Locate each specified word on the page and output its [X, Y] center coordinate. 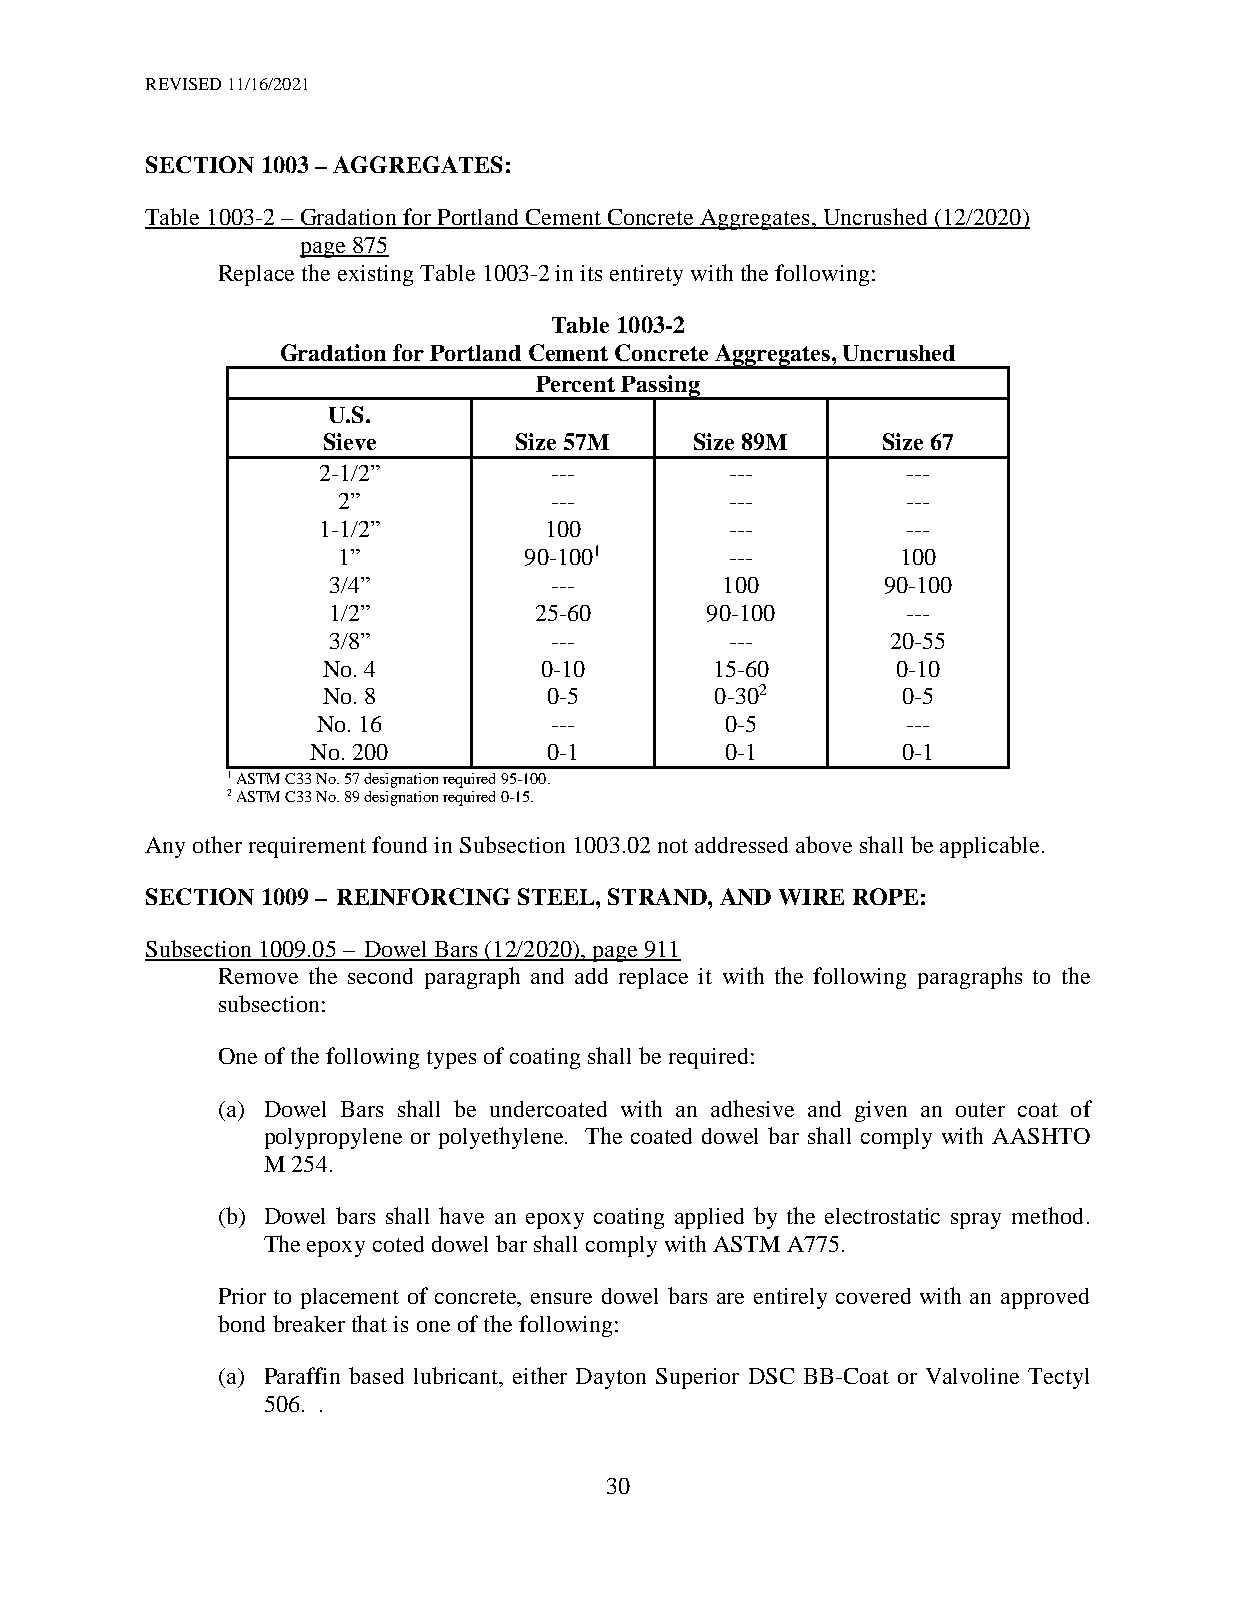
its [591, 273]
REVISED [183, 84]
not [673, 846]
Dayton [611, 1378]
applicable [989, 847]
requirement [307, 847]
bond [241, 1323]
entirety [646, 275]
